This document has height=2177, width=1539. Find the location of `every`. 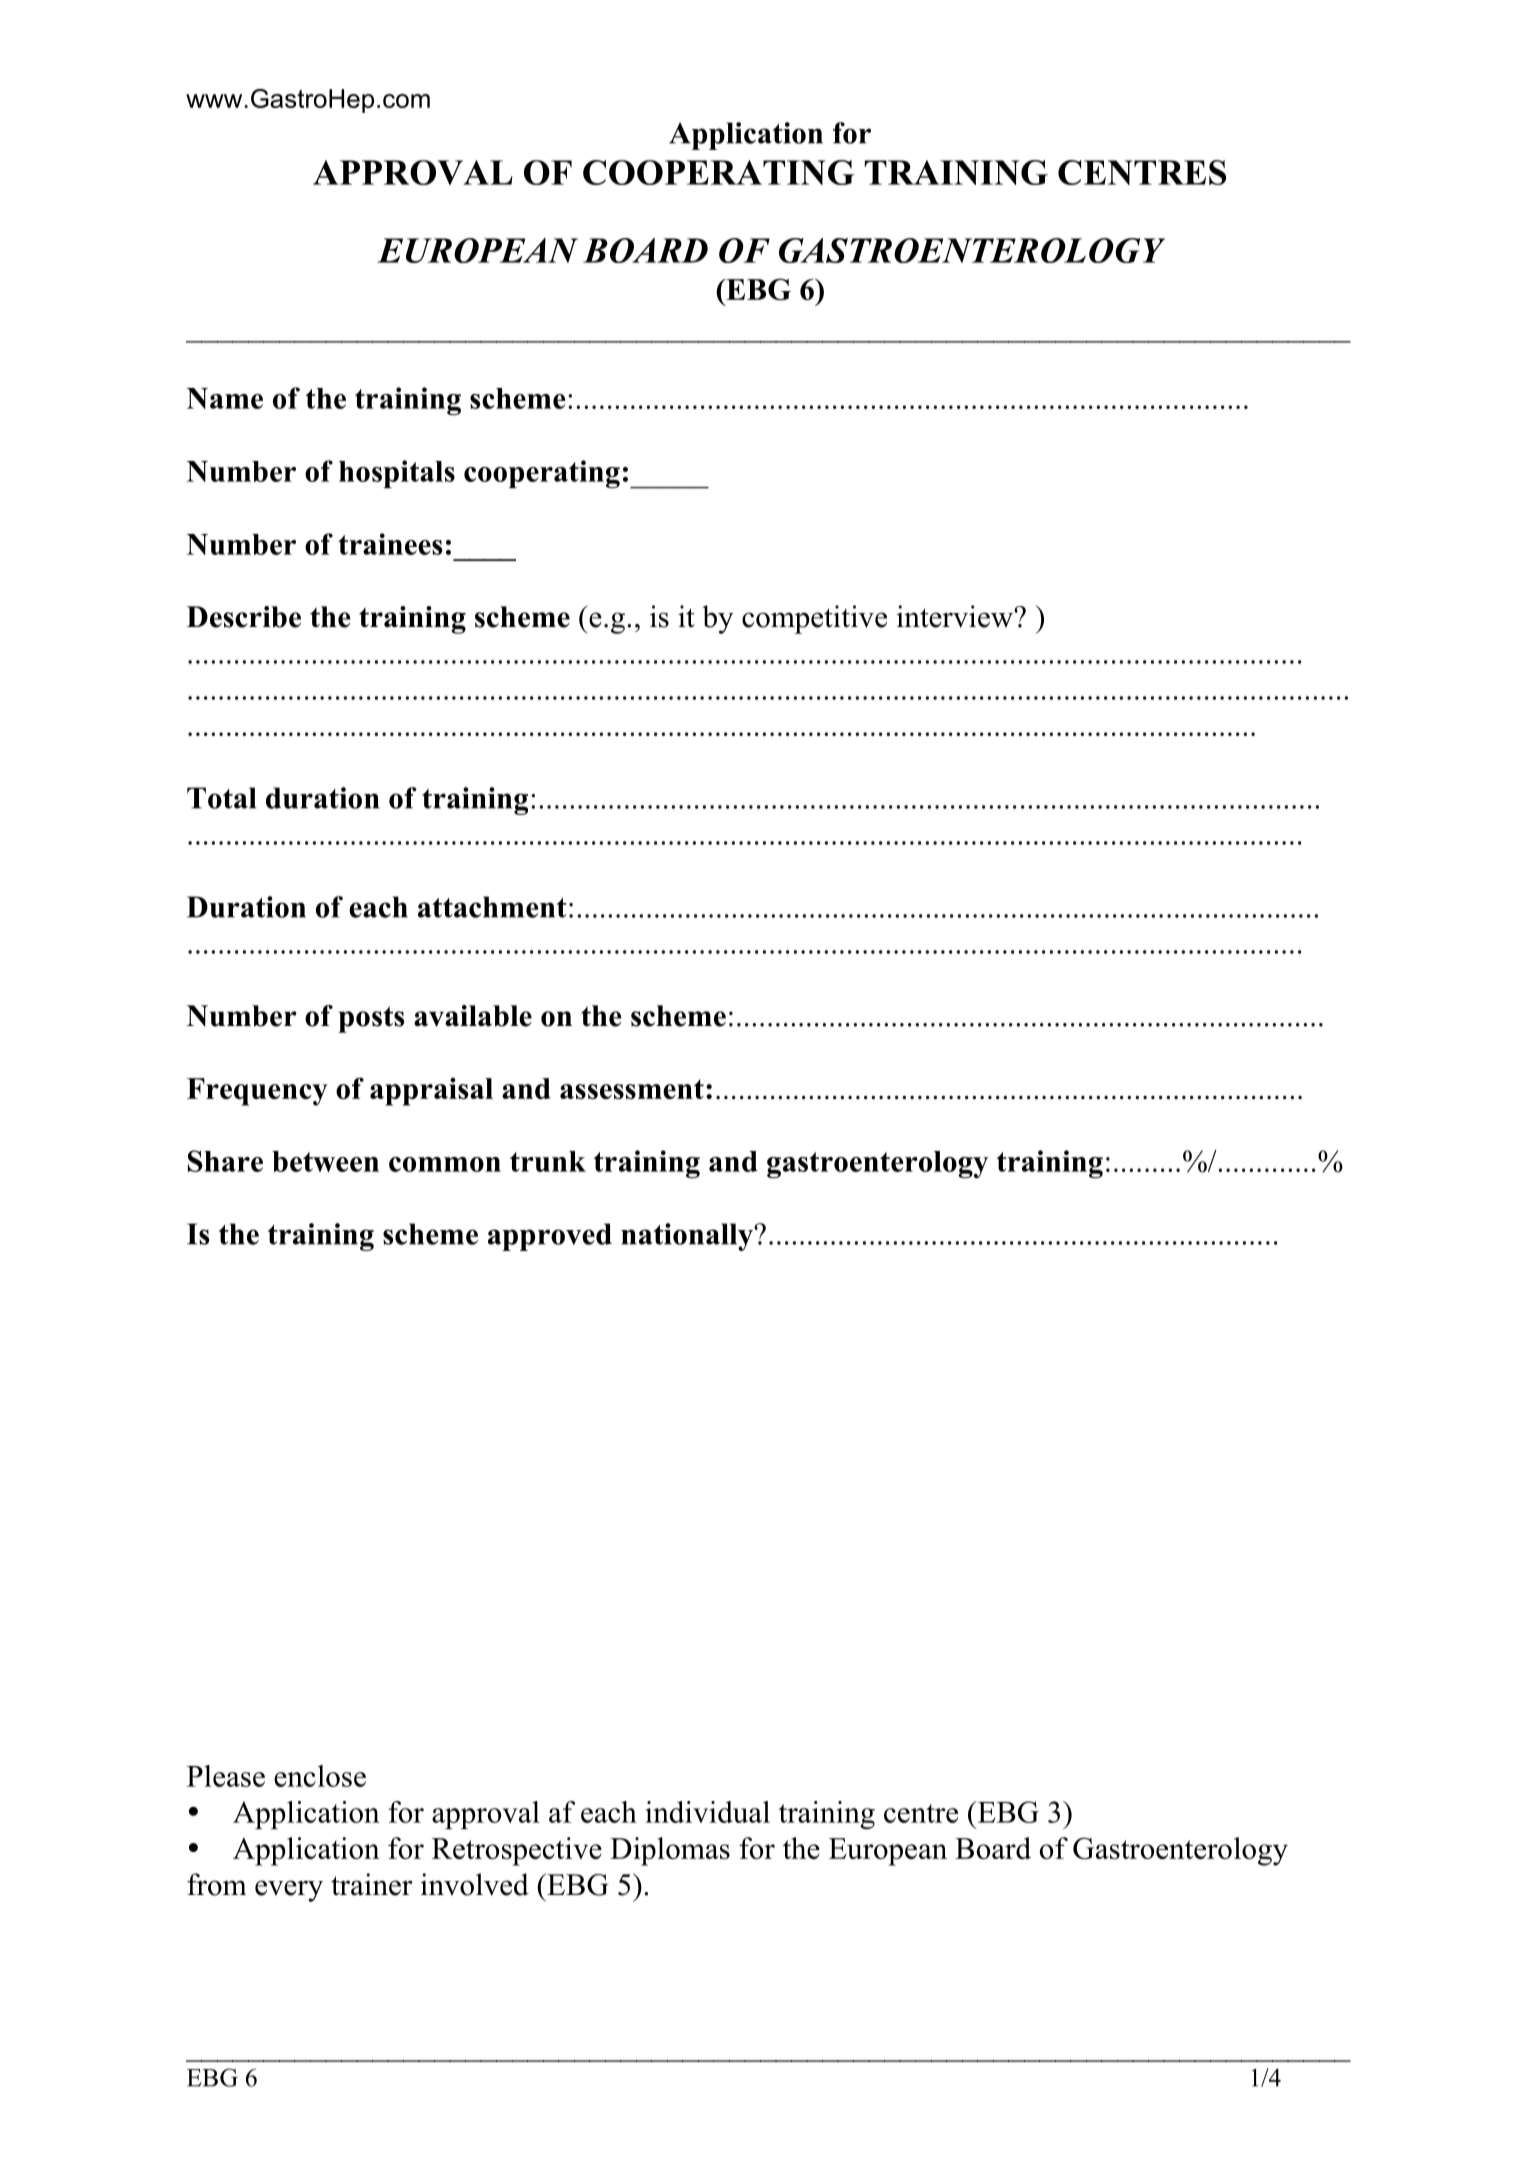

every is located at coordinates (289, 1891).
